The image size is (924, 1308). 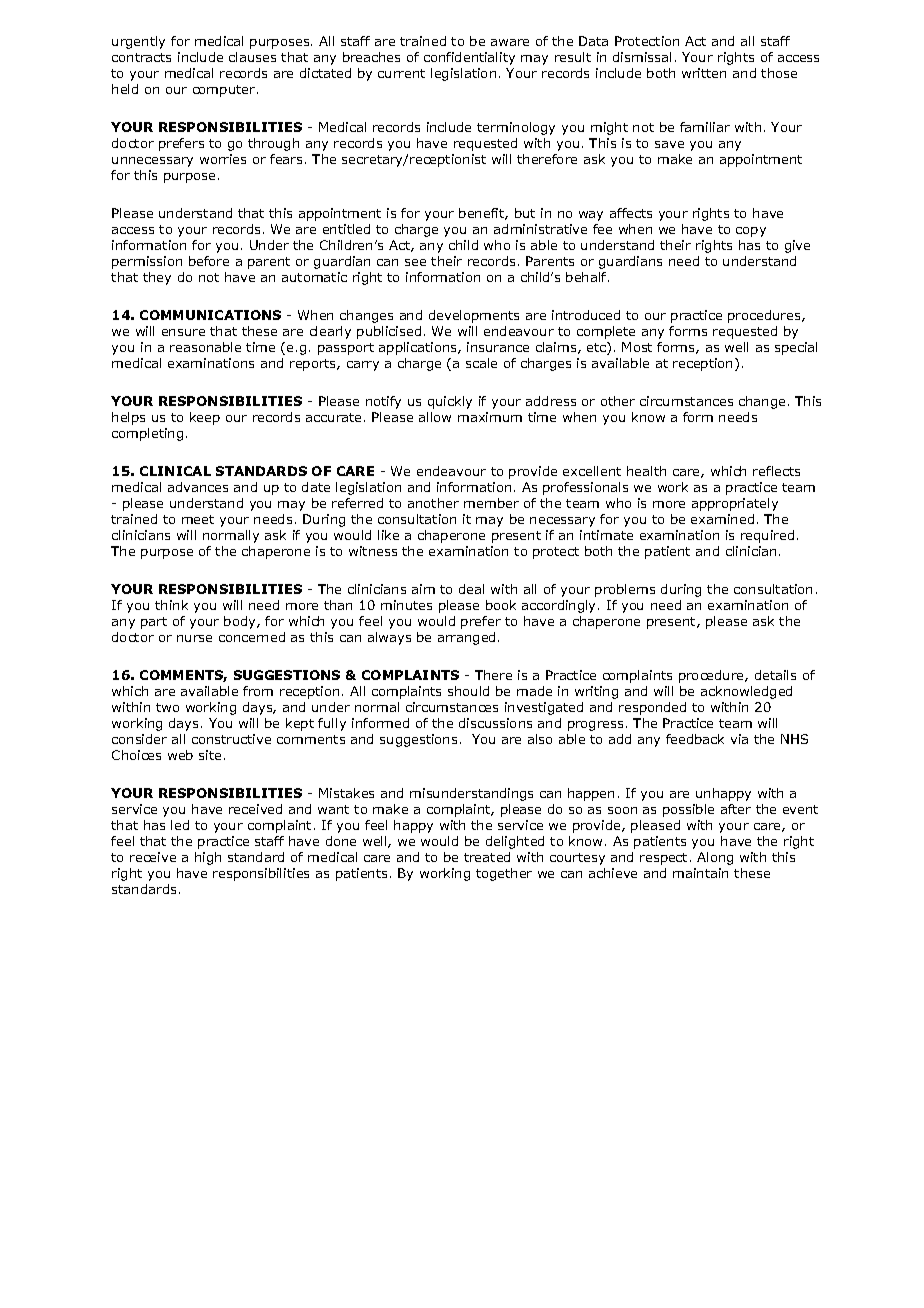 I want to click on think, so click(x=171, y=605).
